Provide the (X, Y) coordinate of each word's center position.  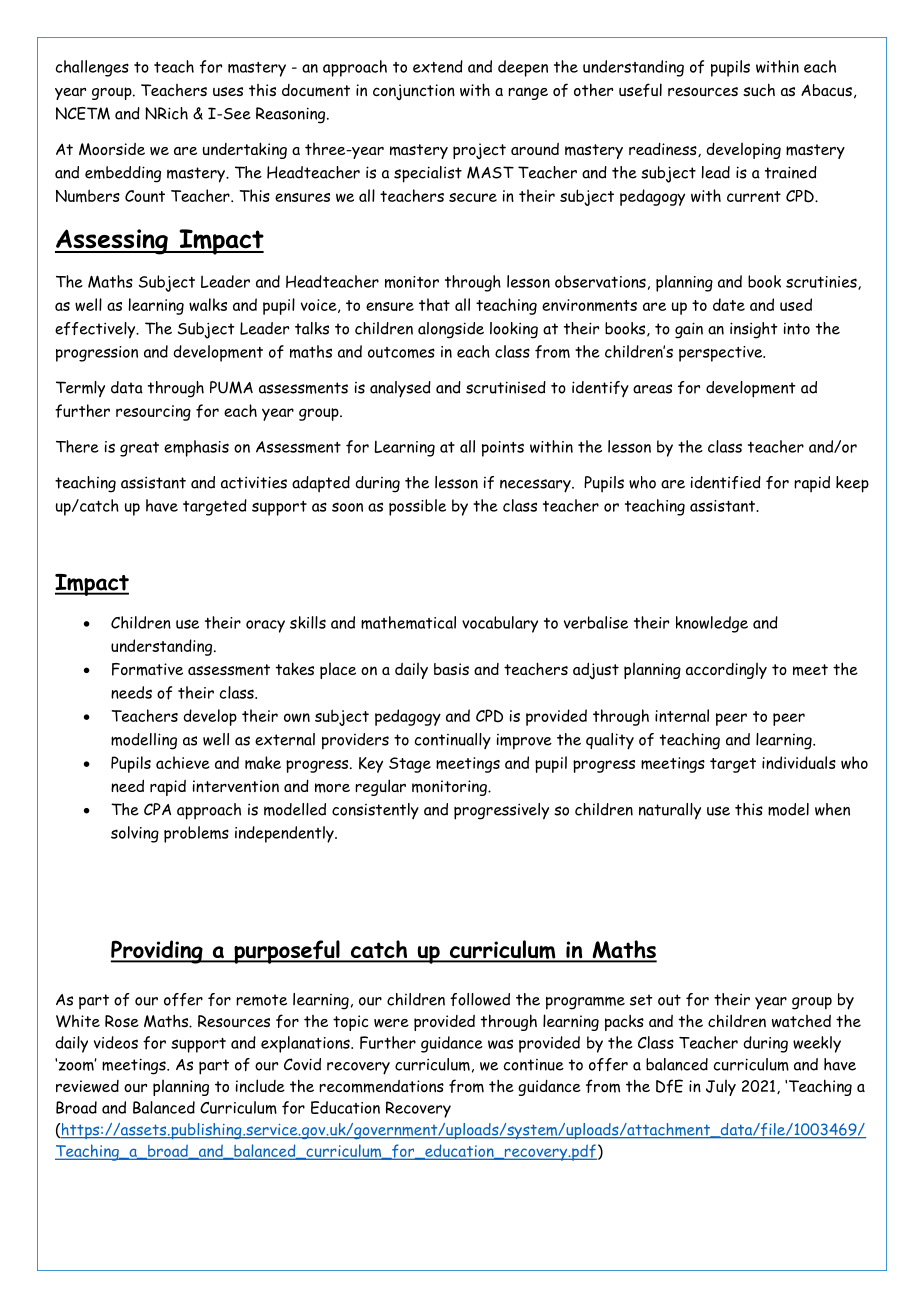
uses (228, 92)
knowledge (712, 624)
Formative (147, 669)
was (500, 1044)
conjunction (414, 92)
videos (116, 1042)
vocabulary (500, 624)
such (759, 90)
